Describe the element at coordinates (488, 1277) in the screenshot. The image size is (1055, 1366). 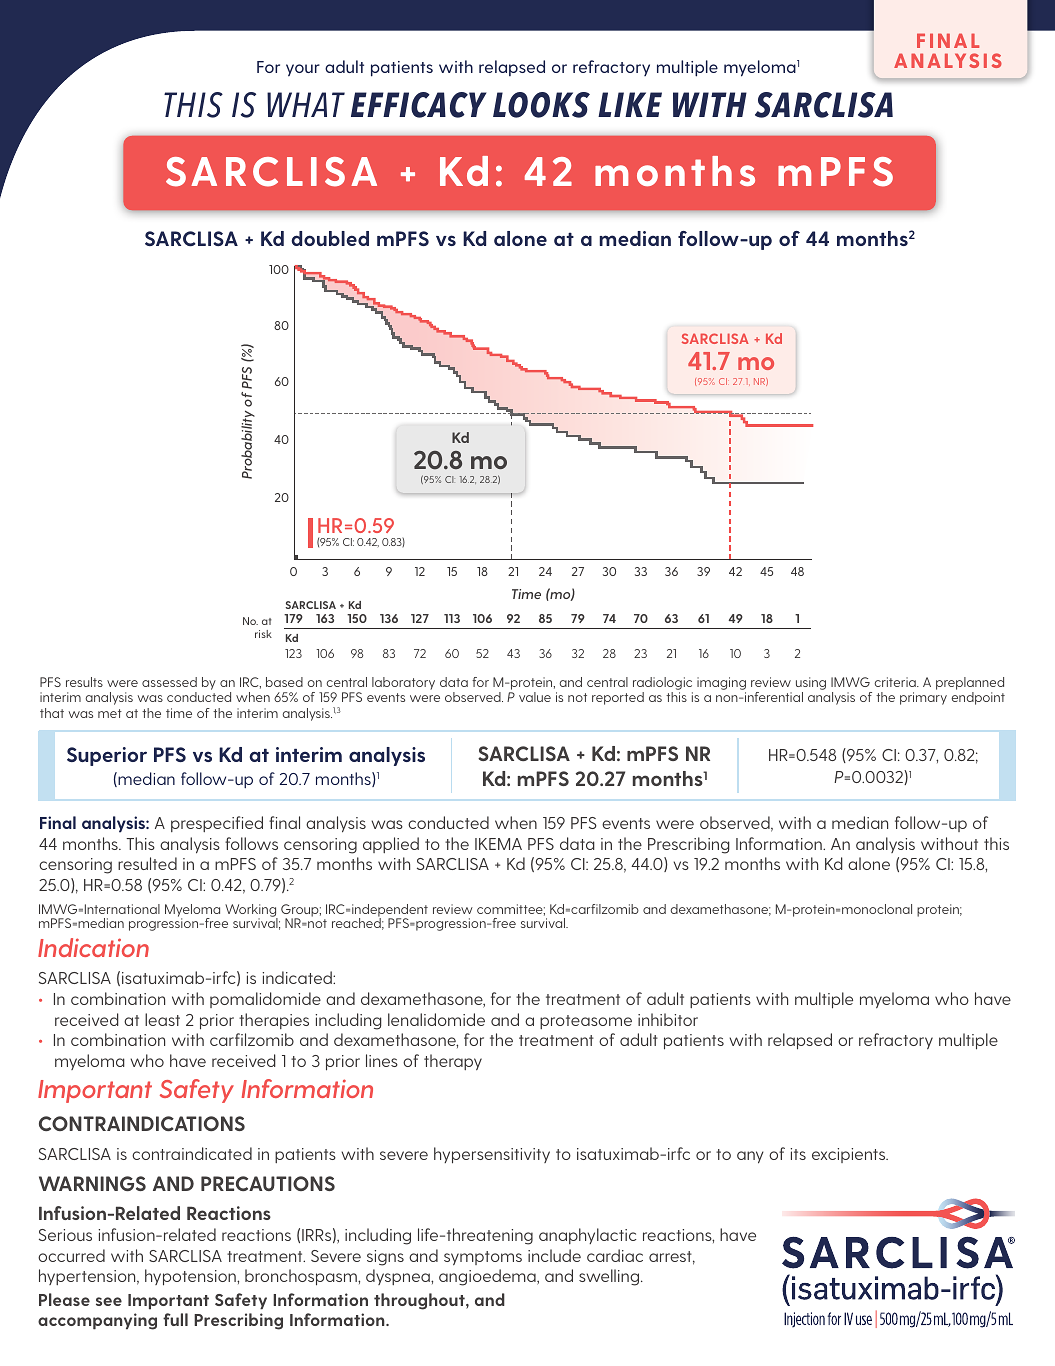
I see `angioedema` at that location.
